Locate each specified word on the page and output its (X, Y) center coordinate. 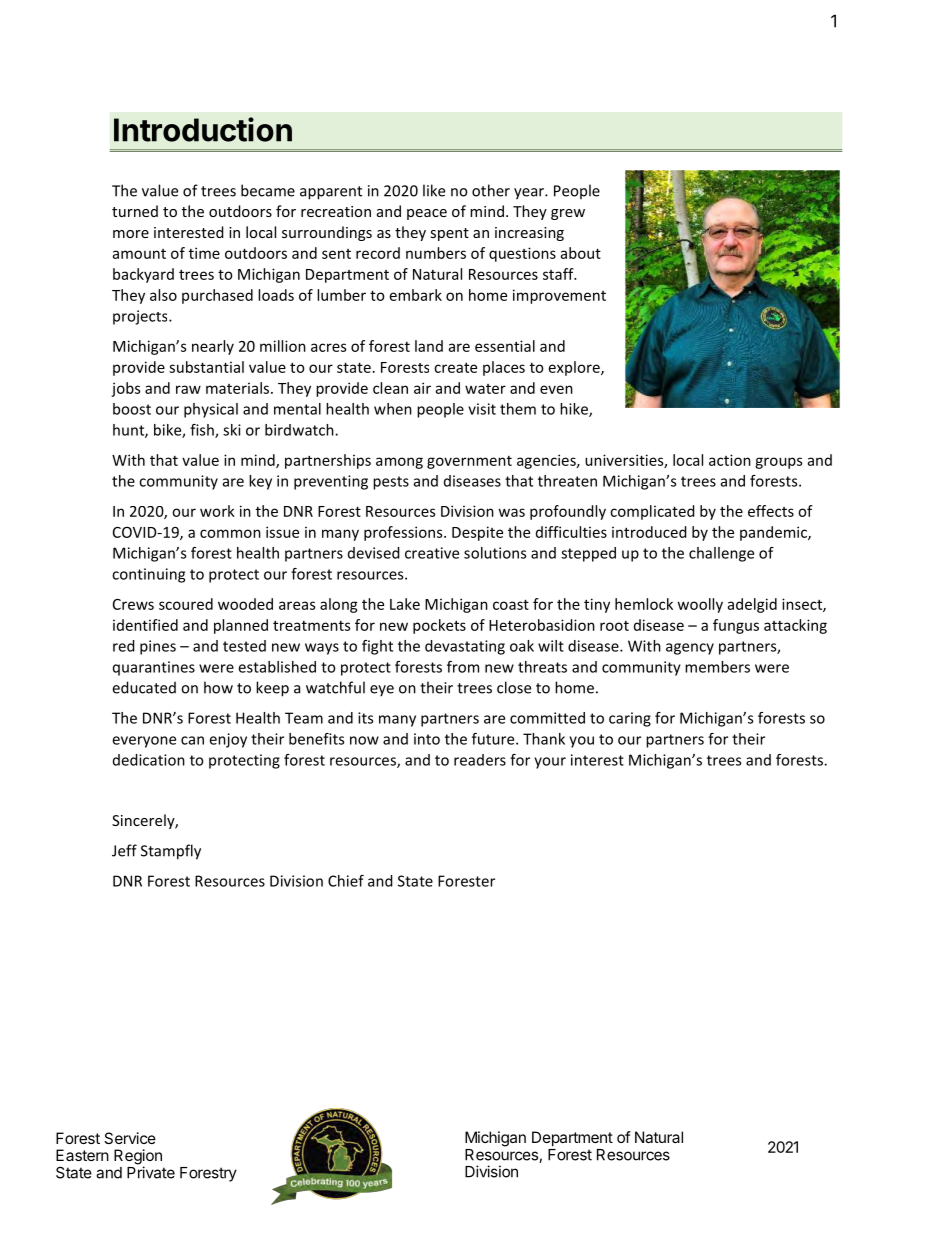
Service (130, 1138)
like (434, 190)
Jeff (124, 850)
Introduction (203, 129)
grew (568, 214)
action (730, 460)
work (217, 511)
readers (480, 760)
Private (151, 1171)
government (469, 462)
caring (630, 719)
